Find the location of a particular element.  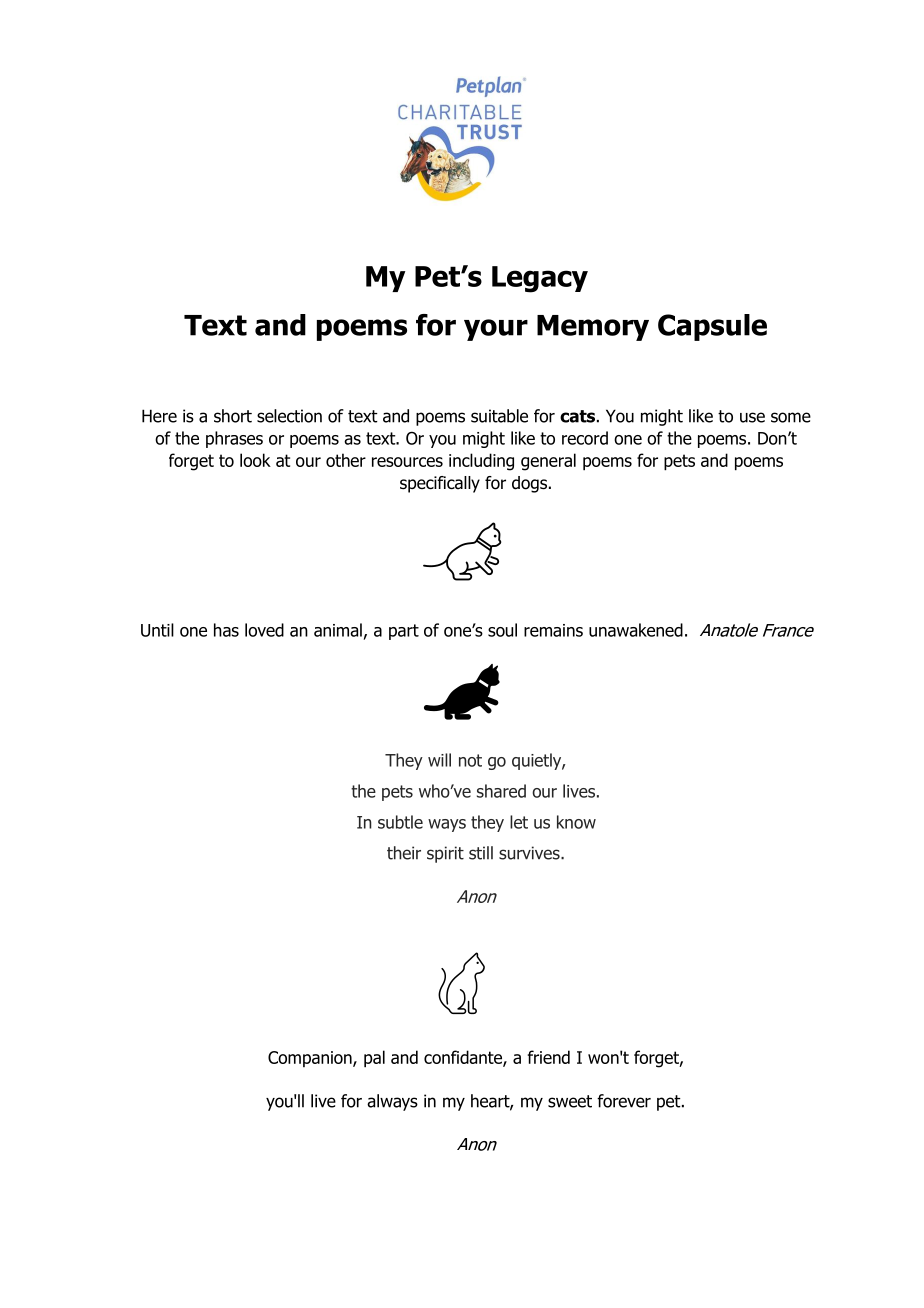

let is located at coordinates (519, 822).
